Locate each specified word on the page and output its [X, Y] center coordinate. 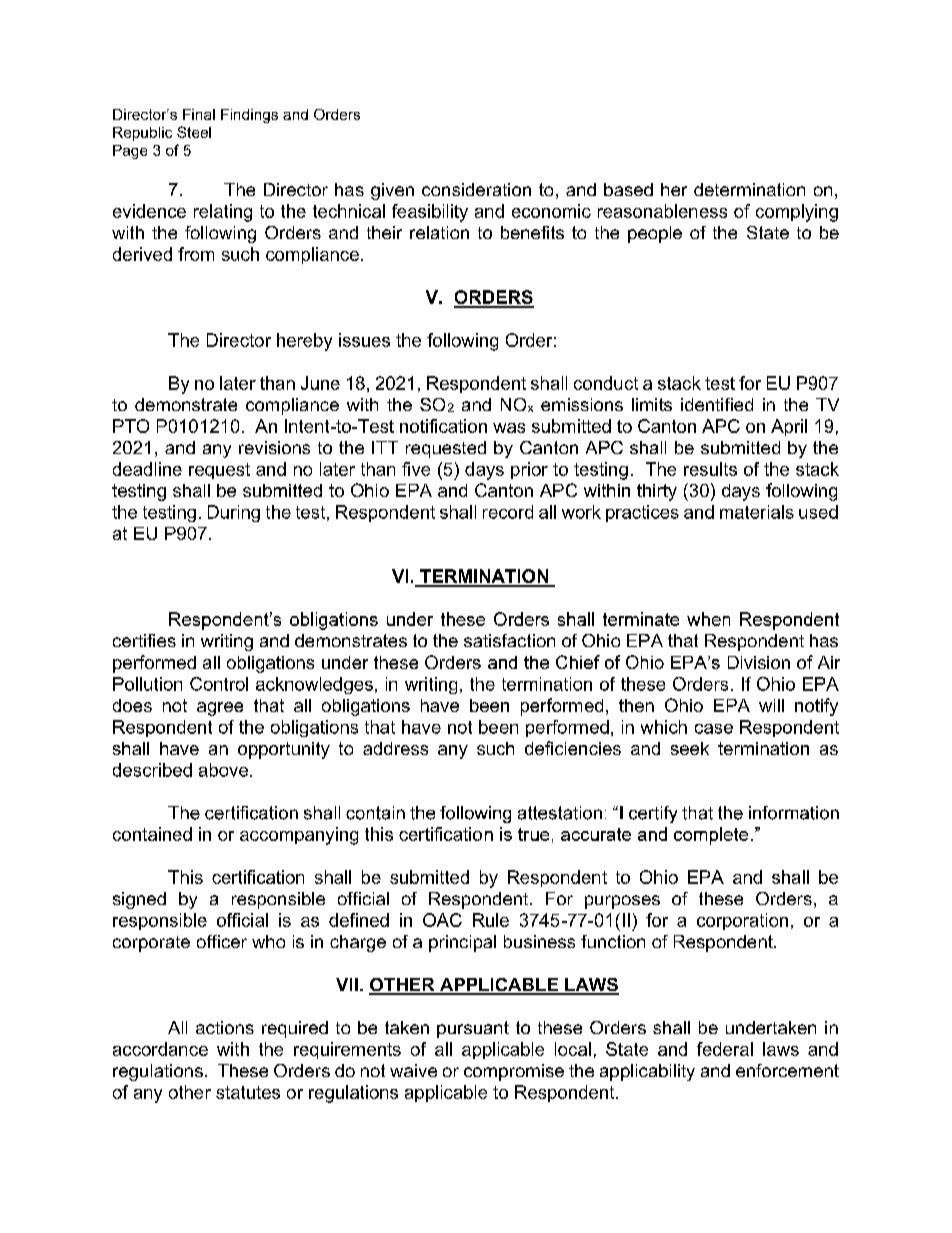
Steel [194, 132]
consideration [476, 189]
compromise [514, 1072]
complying [797, 213]
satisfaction [509, 640]
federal [725, 1049]
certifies [144, 640]
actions [225, 1027]
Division [759, 662]
